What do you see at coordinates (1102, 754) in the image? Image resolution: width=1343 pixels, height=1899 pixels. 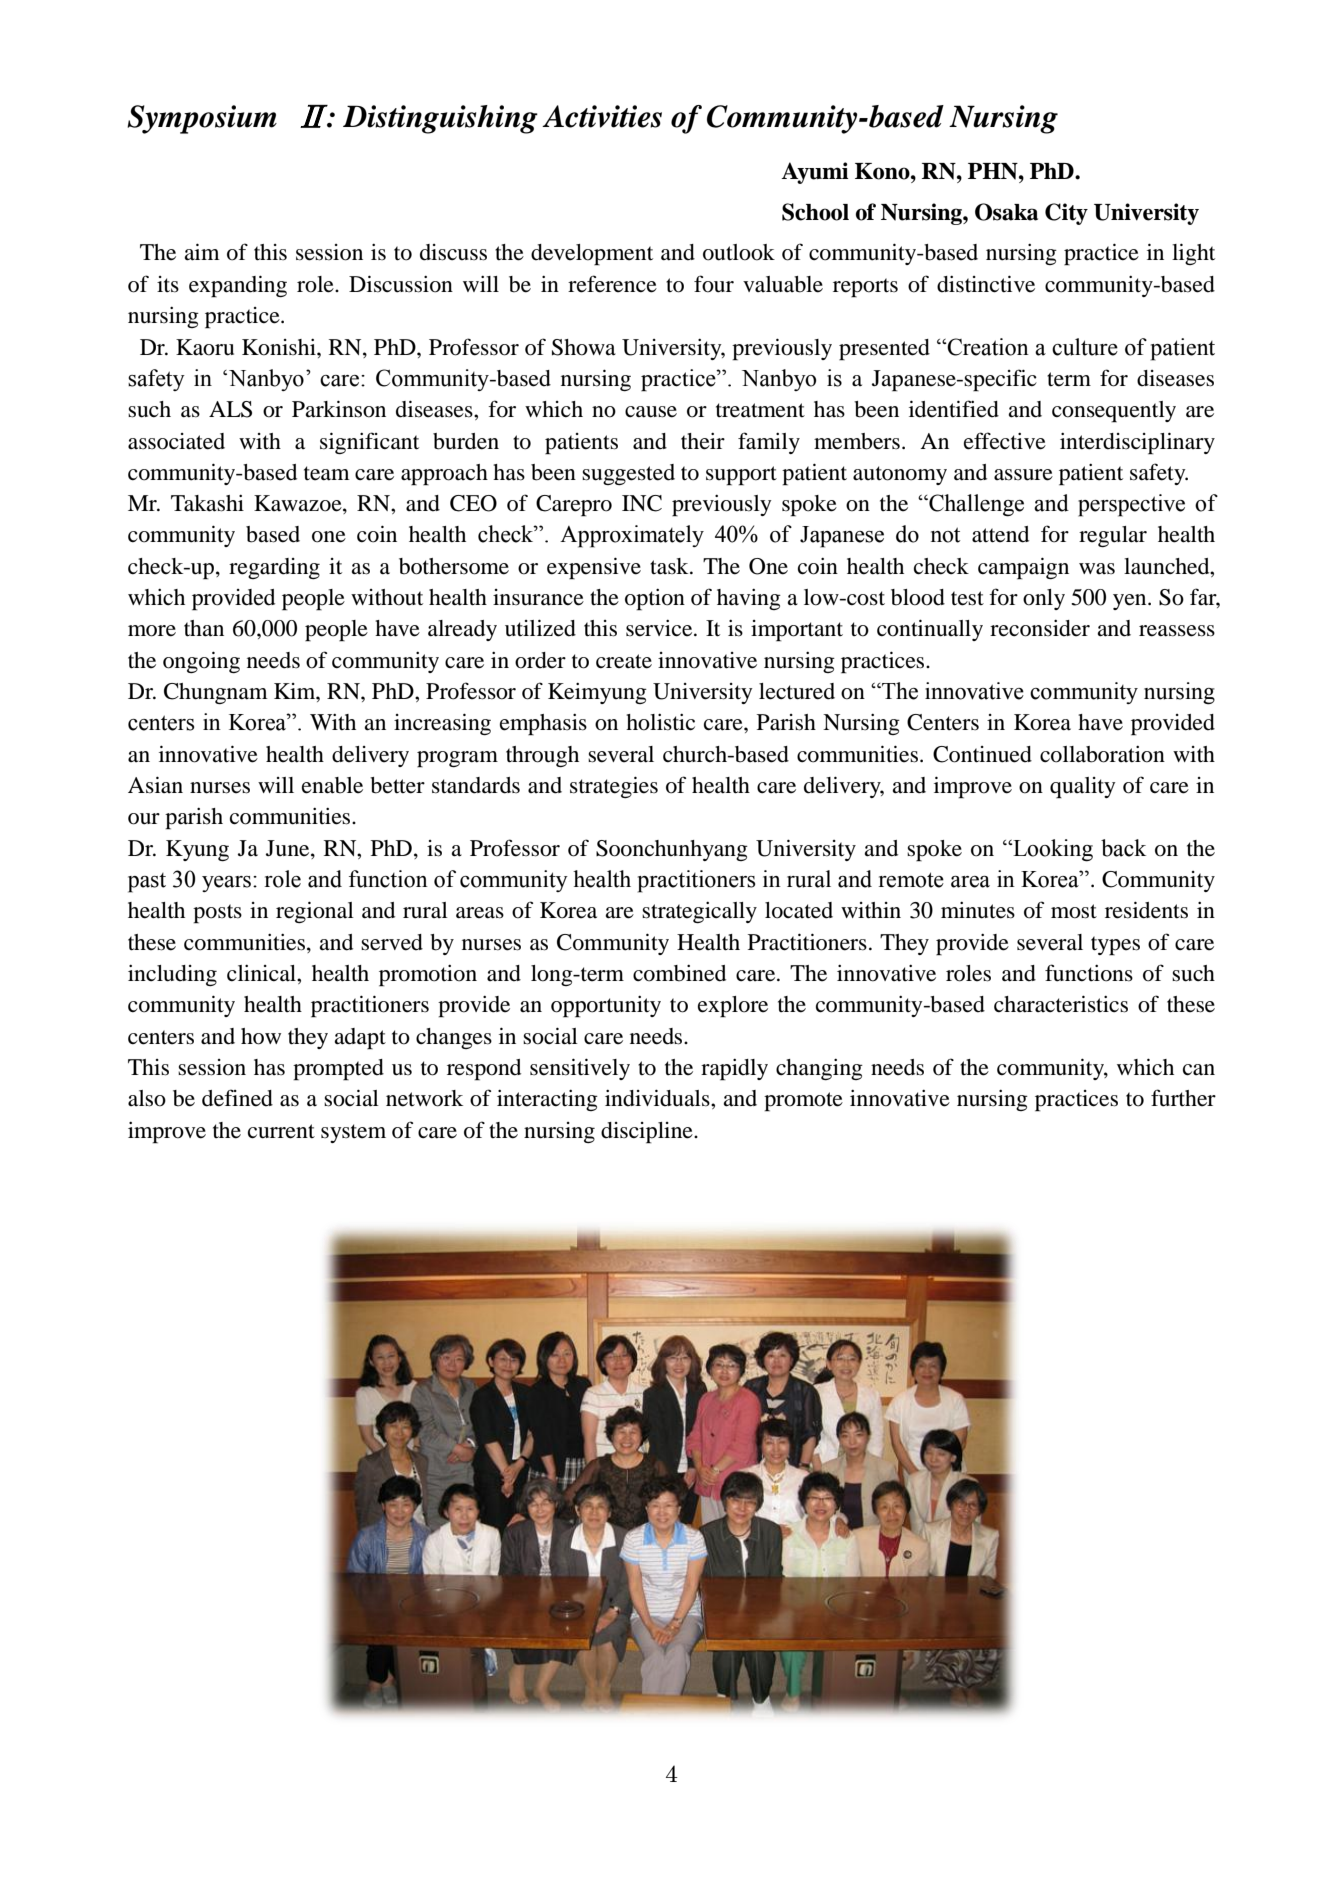 I see `collaboration` at bounding box center [1102, 754].
